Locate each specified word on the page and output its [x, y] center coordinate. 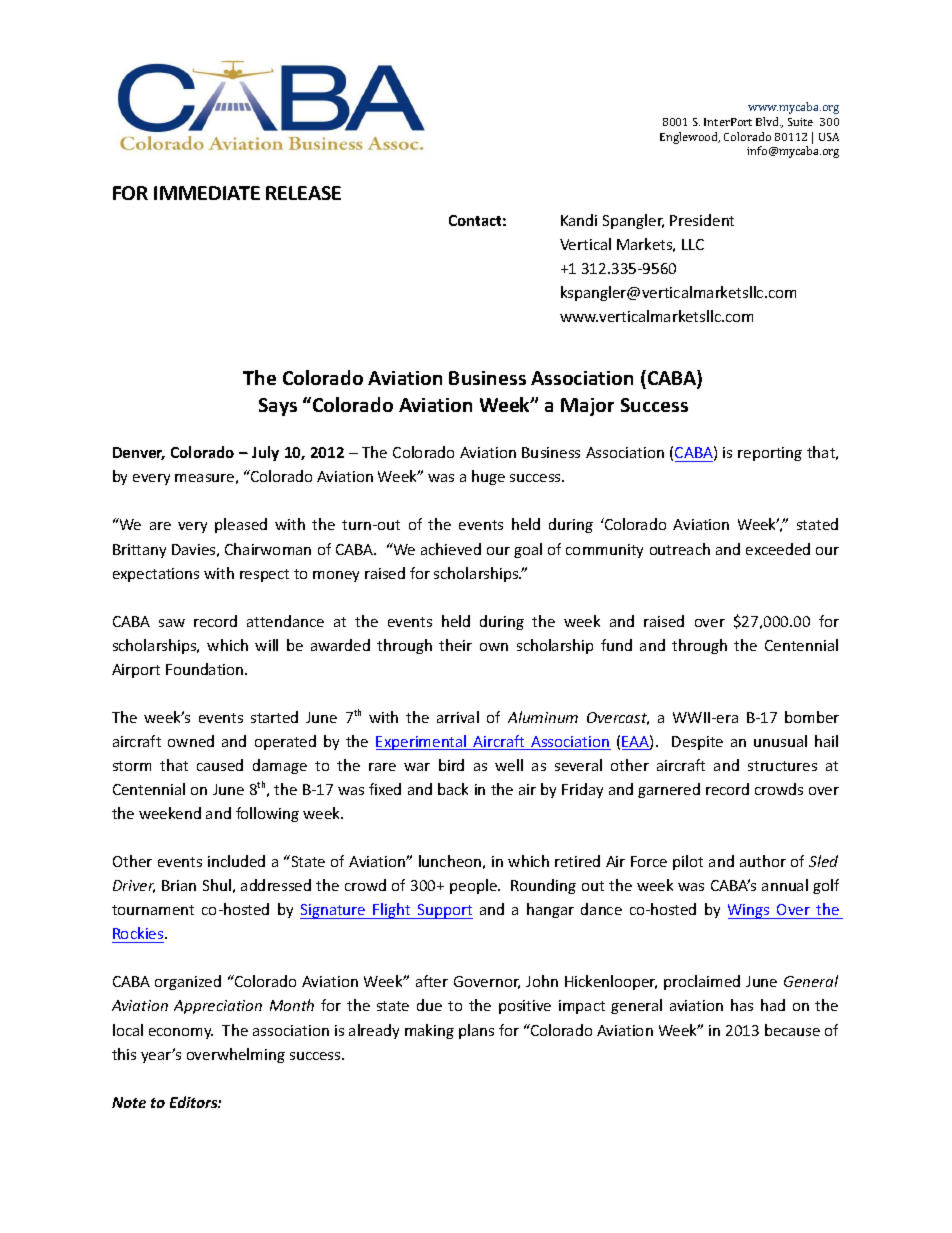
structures [782, 766]
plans [476, 1031]
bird [451, 765]
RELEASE [303, 193]
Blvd [768, 121]
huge [488, 477]
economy [181, 1033]
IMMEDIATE [207, 193]
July [265, 453]
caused [220, 765]
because [792, 1030]
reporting [770, 454]
